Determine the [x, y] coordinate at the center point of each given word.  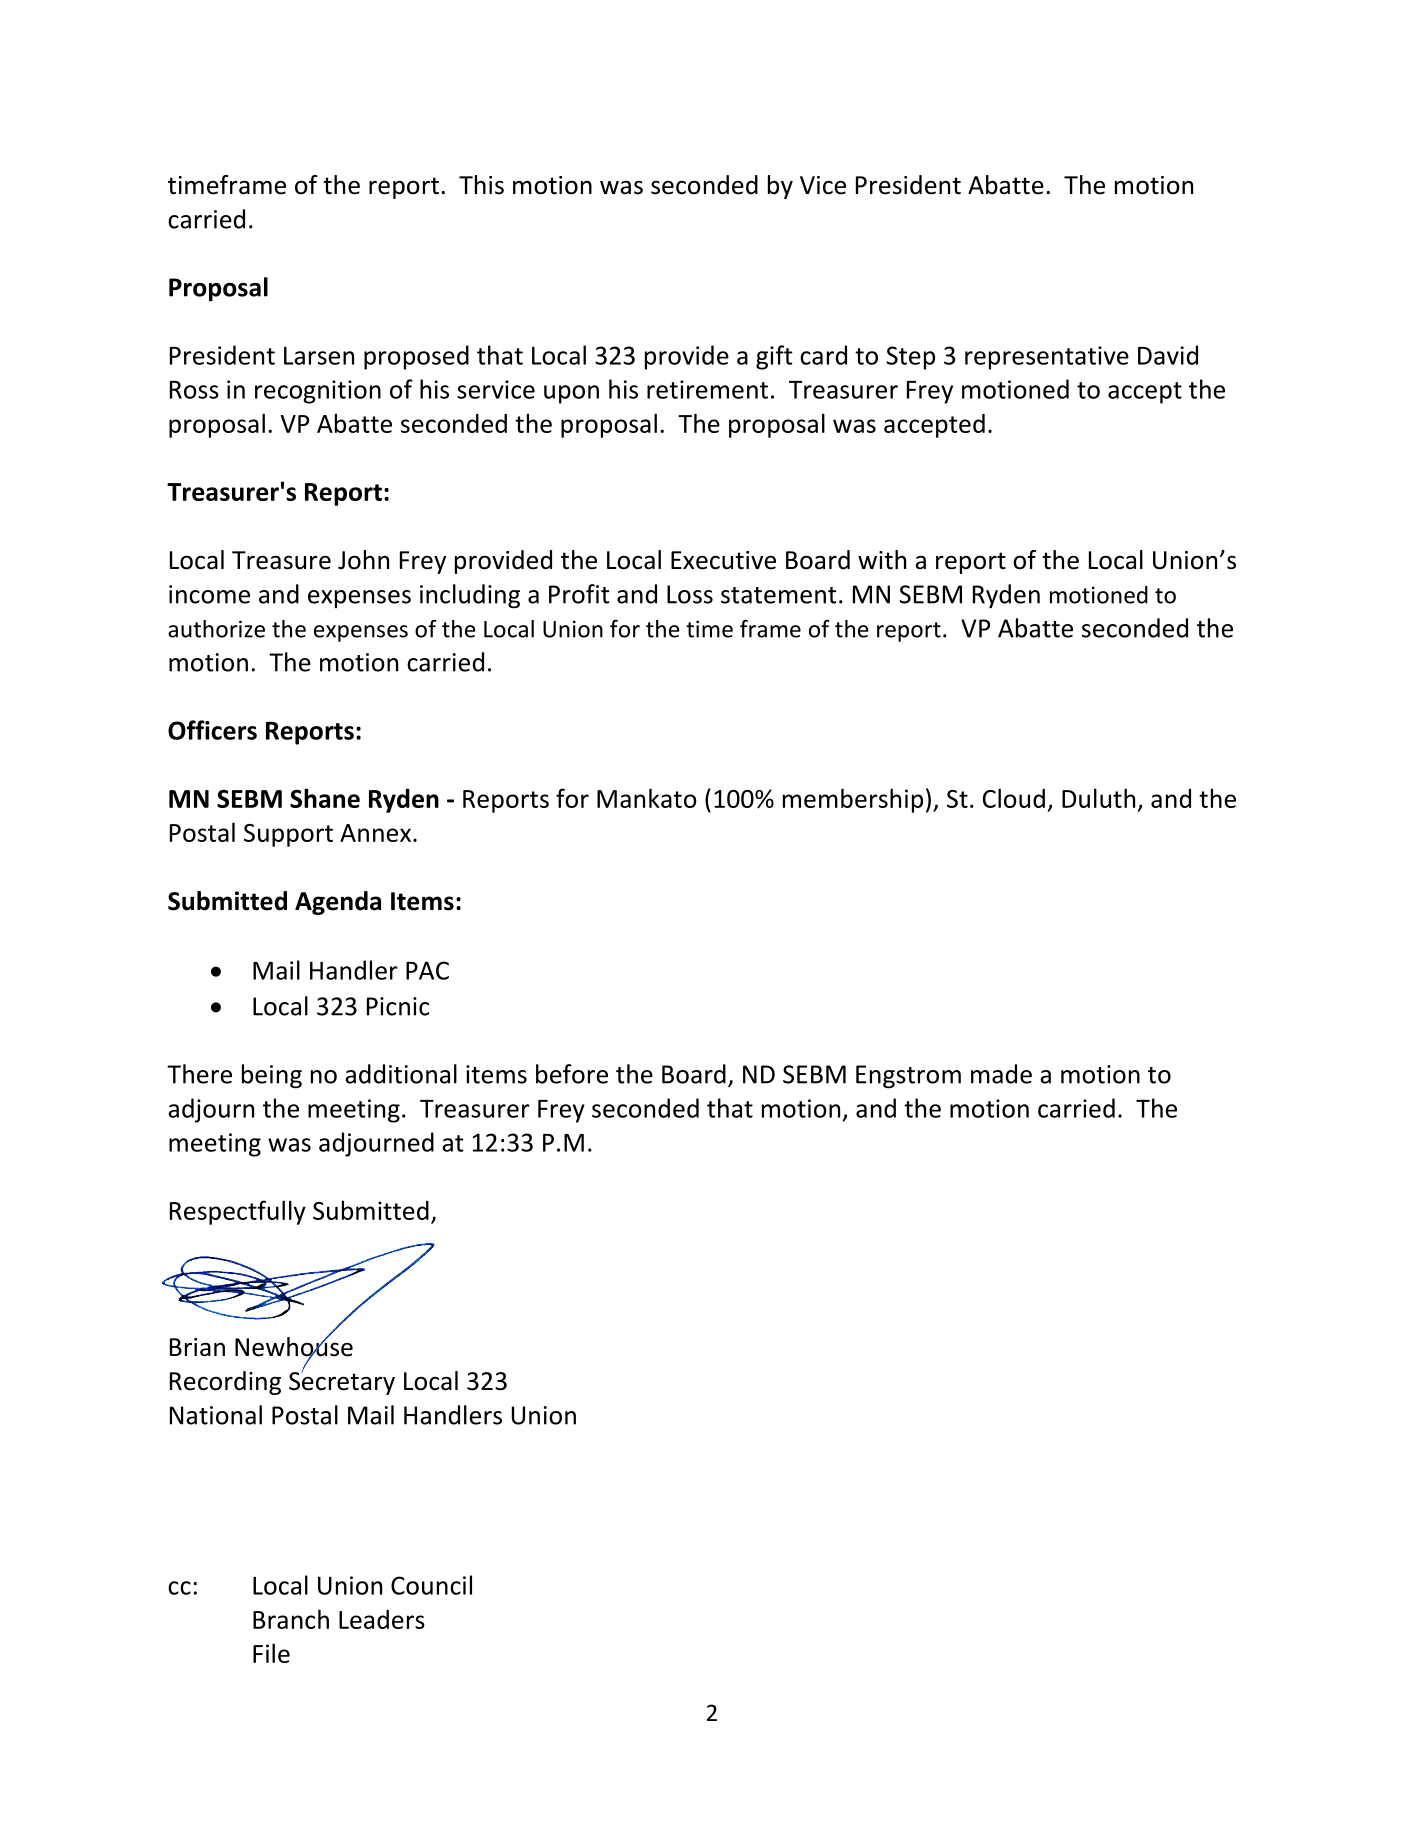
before [572, 1074]
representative [1047, 358]
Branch [291, 1619]
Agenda [338, 903]
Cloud [1014, 798]
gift [774, 357]
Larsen [319, 355]
